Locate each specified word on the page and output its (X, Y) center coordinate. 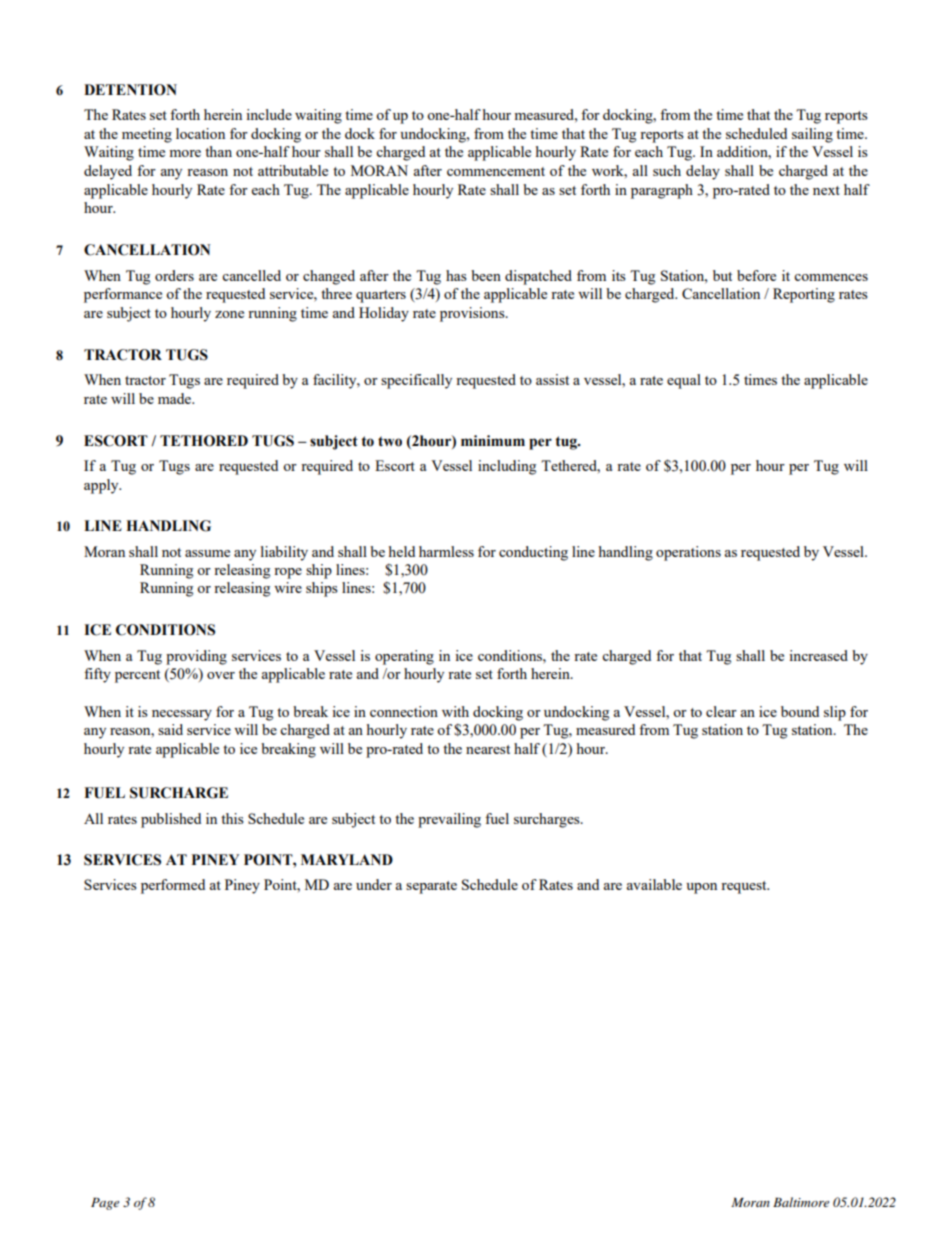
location (200, 133)
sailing (812, 135)
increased (818, 655)
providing (196, 657)
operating (404, 657)
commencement (496, 171)
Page (105, 1204)
